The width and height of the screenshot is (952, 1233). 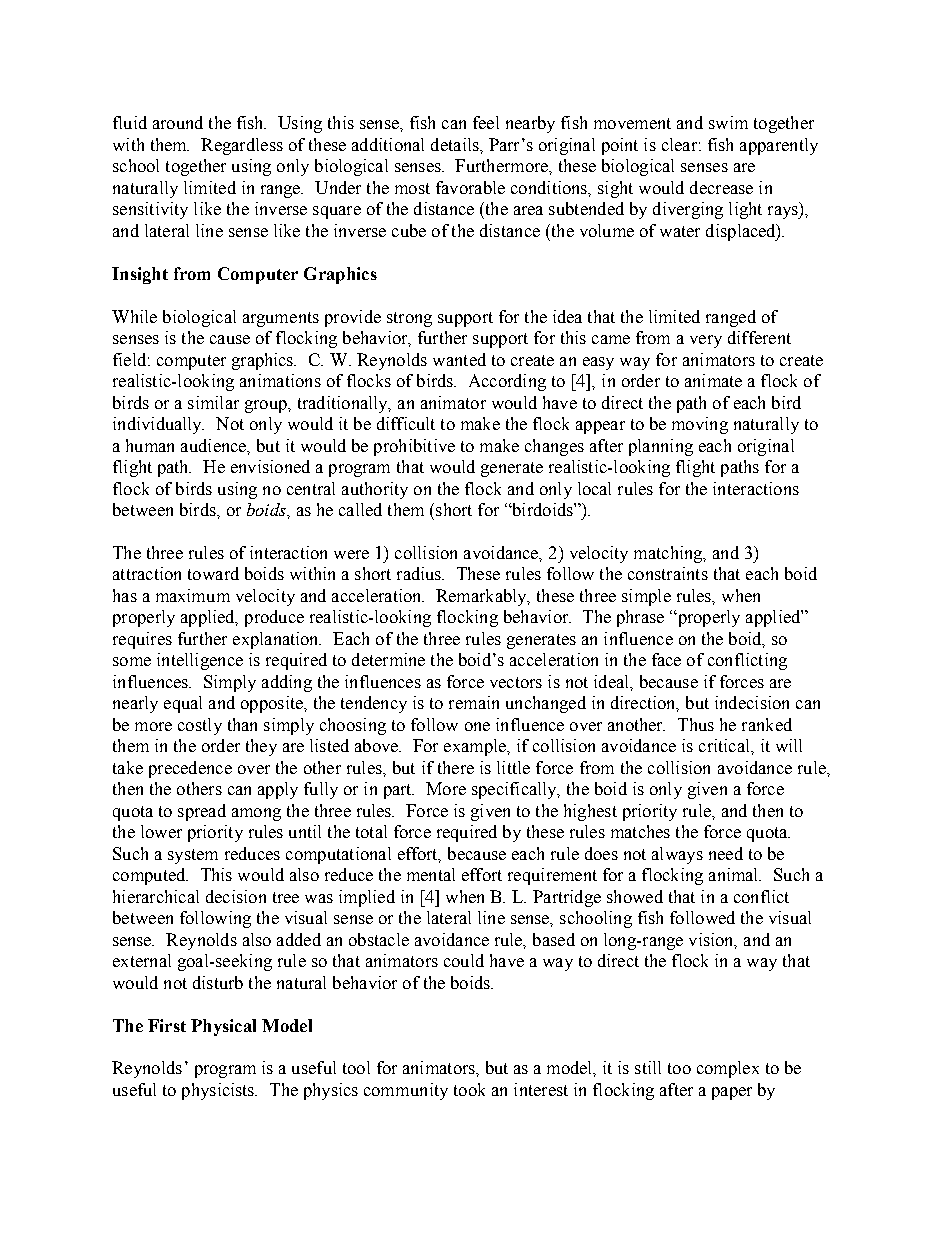 What do you see at coordinates (668, 573) in the screenshot?
I see `constraints` at bounding box center [668, 573].
